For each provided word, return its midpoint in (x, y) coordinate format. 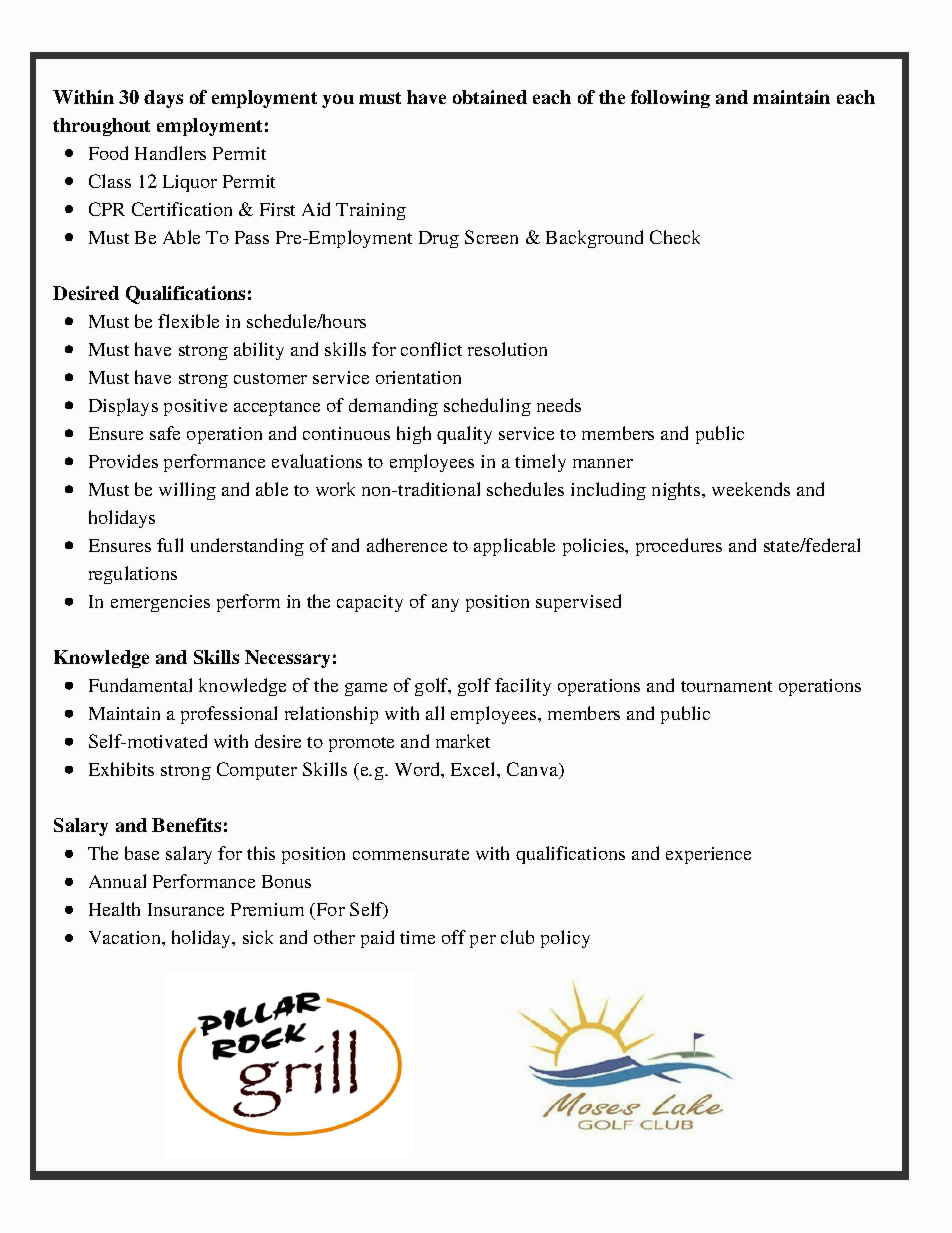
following (670, 99)
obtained (490, 97)
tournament (726, 686)
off (454, 937)
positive (195, 407)
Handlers (170, 153)
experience (708, 855)
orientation (418, 377)
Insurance (186, 909)
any (445, 605)
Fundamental (140, 685)
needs (559, 405)
